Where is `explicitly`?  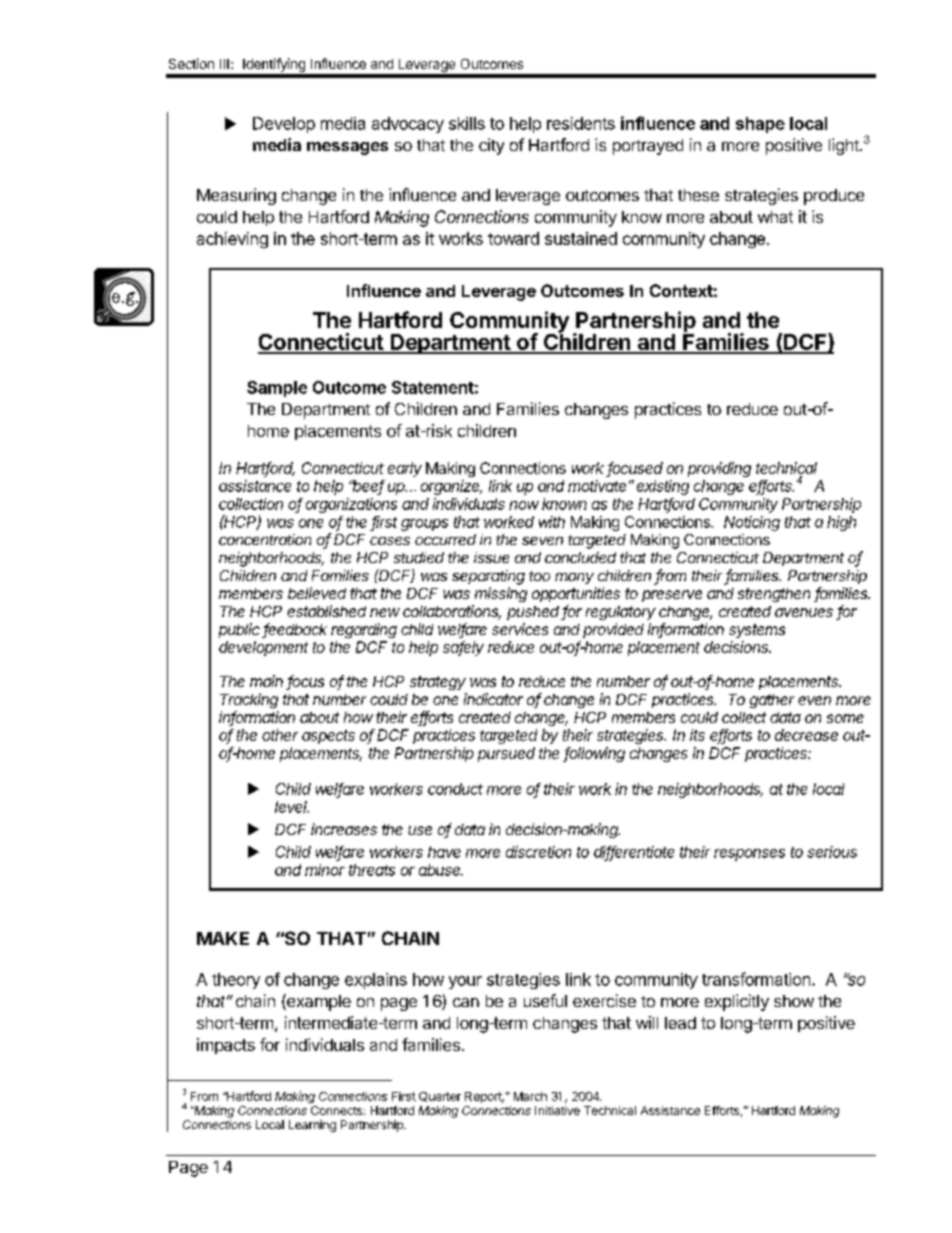 explicitly is located at coordinates (737, 1002).
